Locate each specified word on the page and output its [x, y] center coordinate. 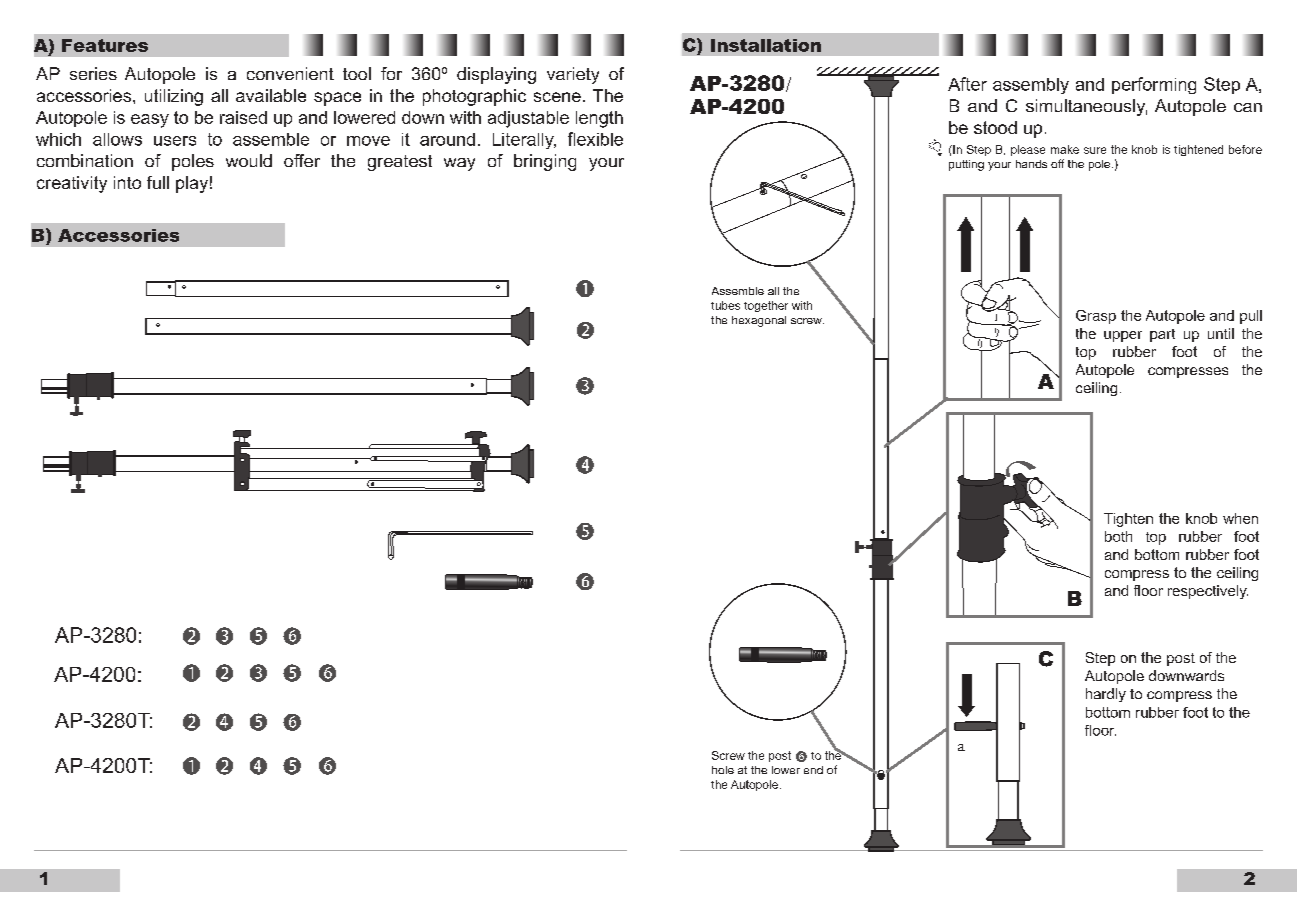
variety [573, 75]
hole [723, 770]
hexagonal [759, 321]
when [1240, 518]
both [1118, 536]
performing [1154, 85]
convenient [290, 73]
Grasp [1096, 317]
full [158, 182]
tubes [725, 305]
